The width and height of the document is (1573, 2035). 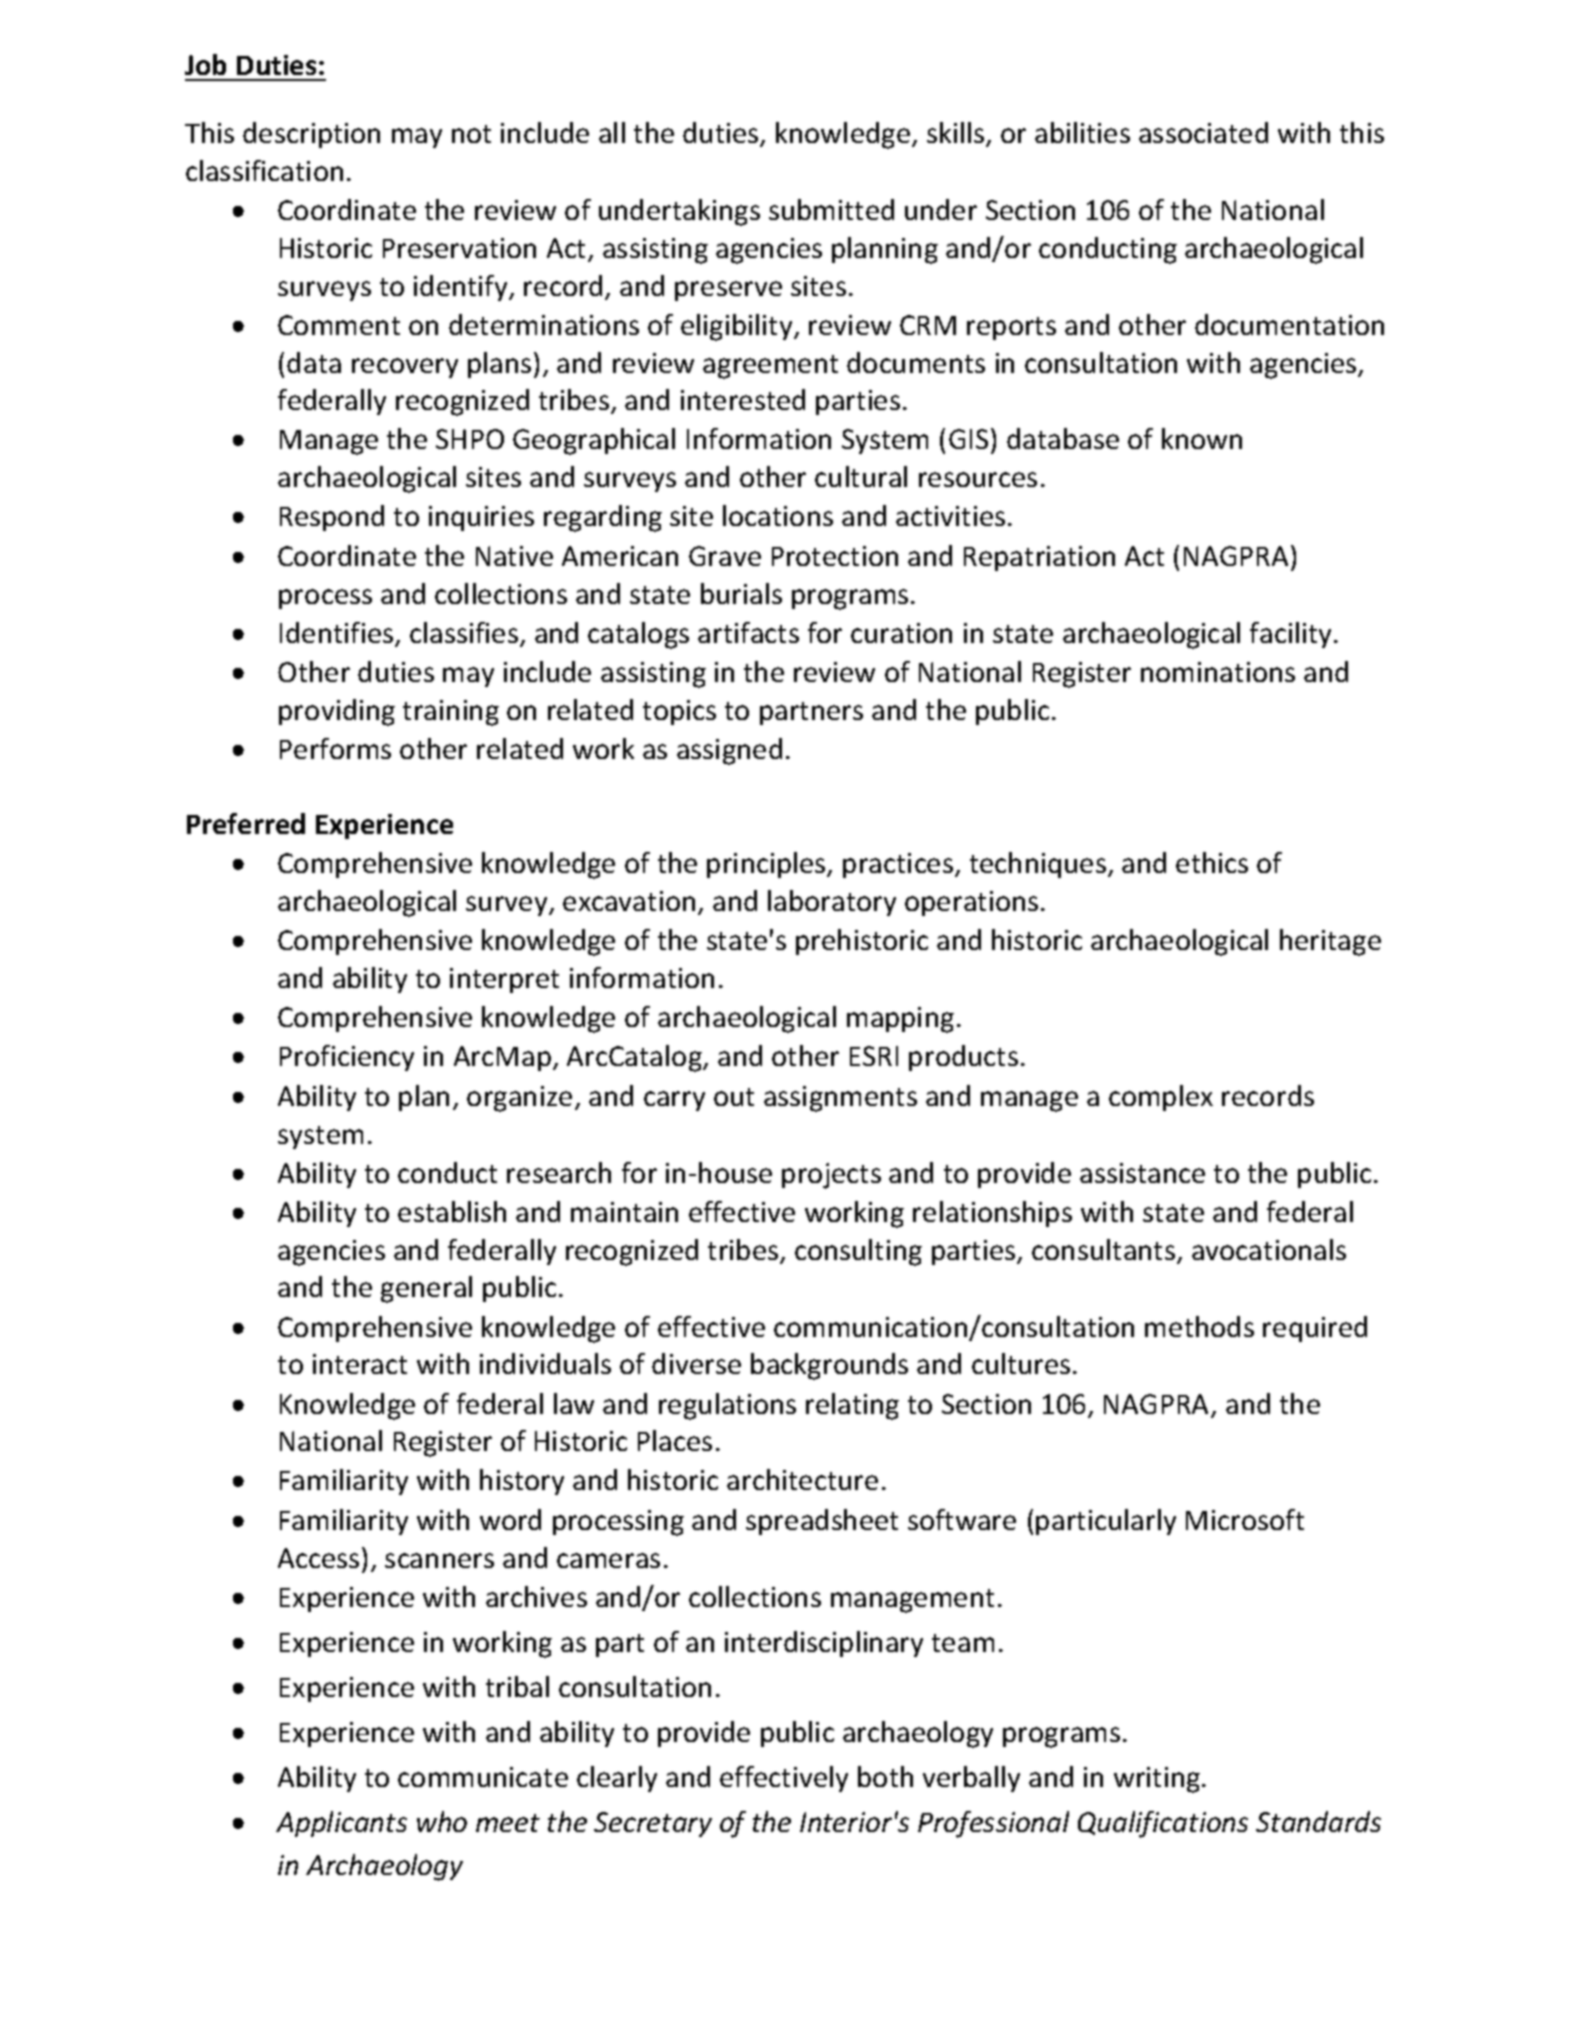 What do you see at coordinates (831, 209) in the document?
I see `submitted` at bounding box center [831, 209].
